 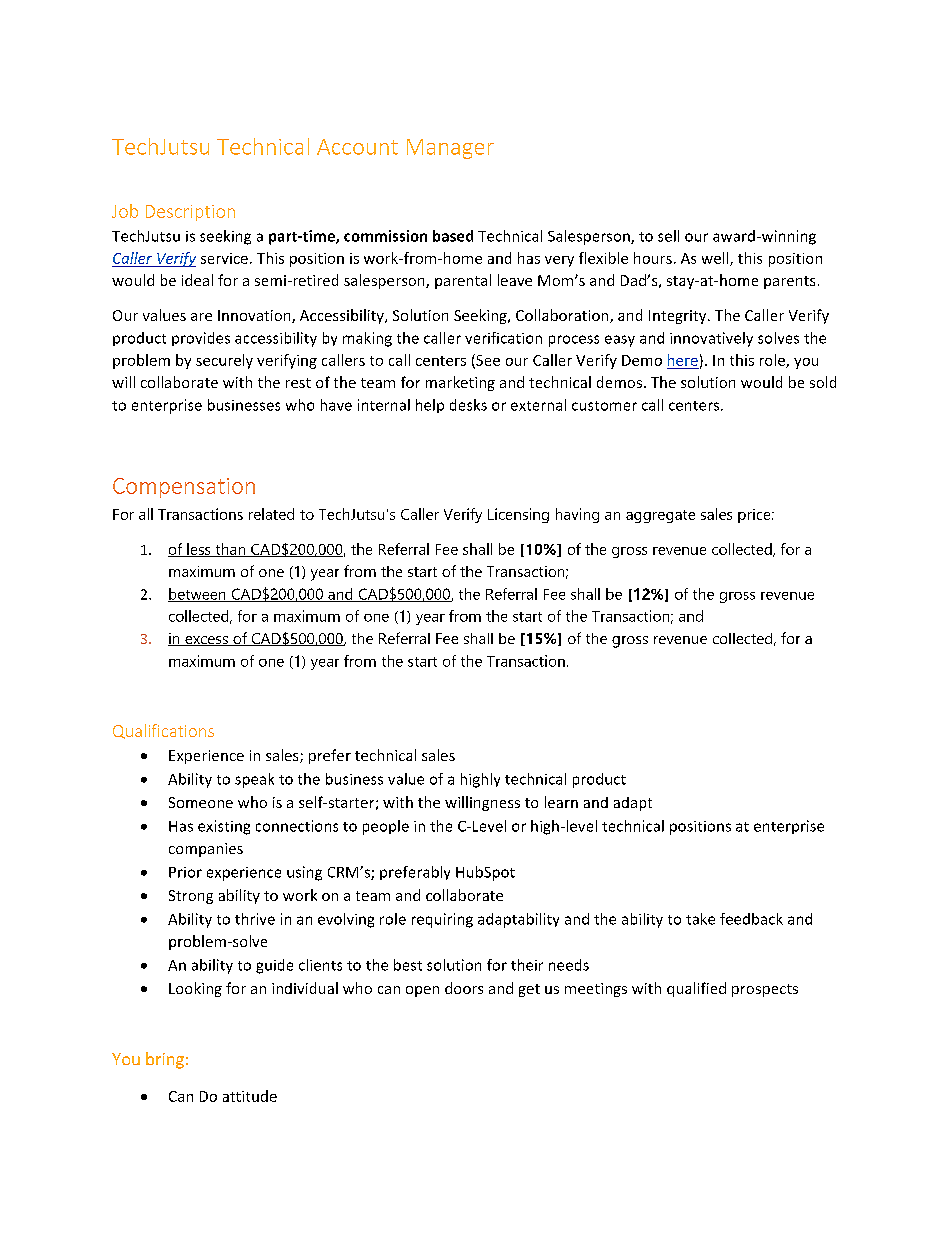 What do you see at coordinates (190, 213) in the page?
I see `Description` at bounding box center [190, 213].
